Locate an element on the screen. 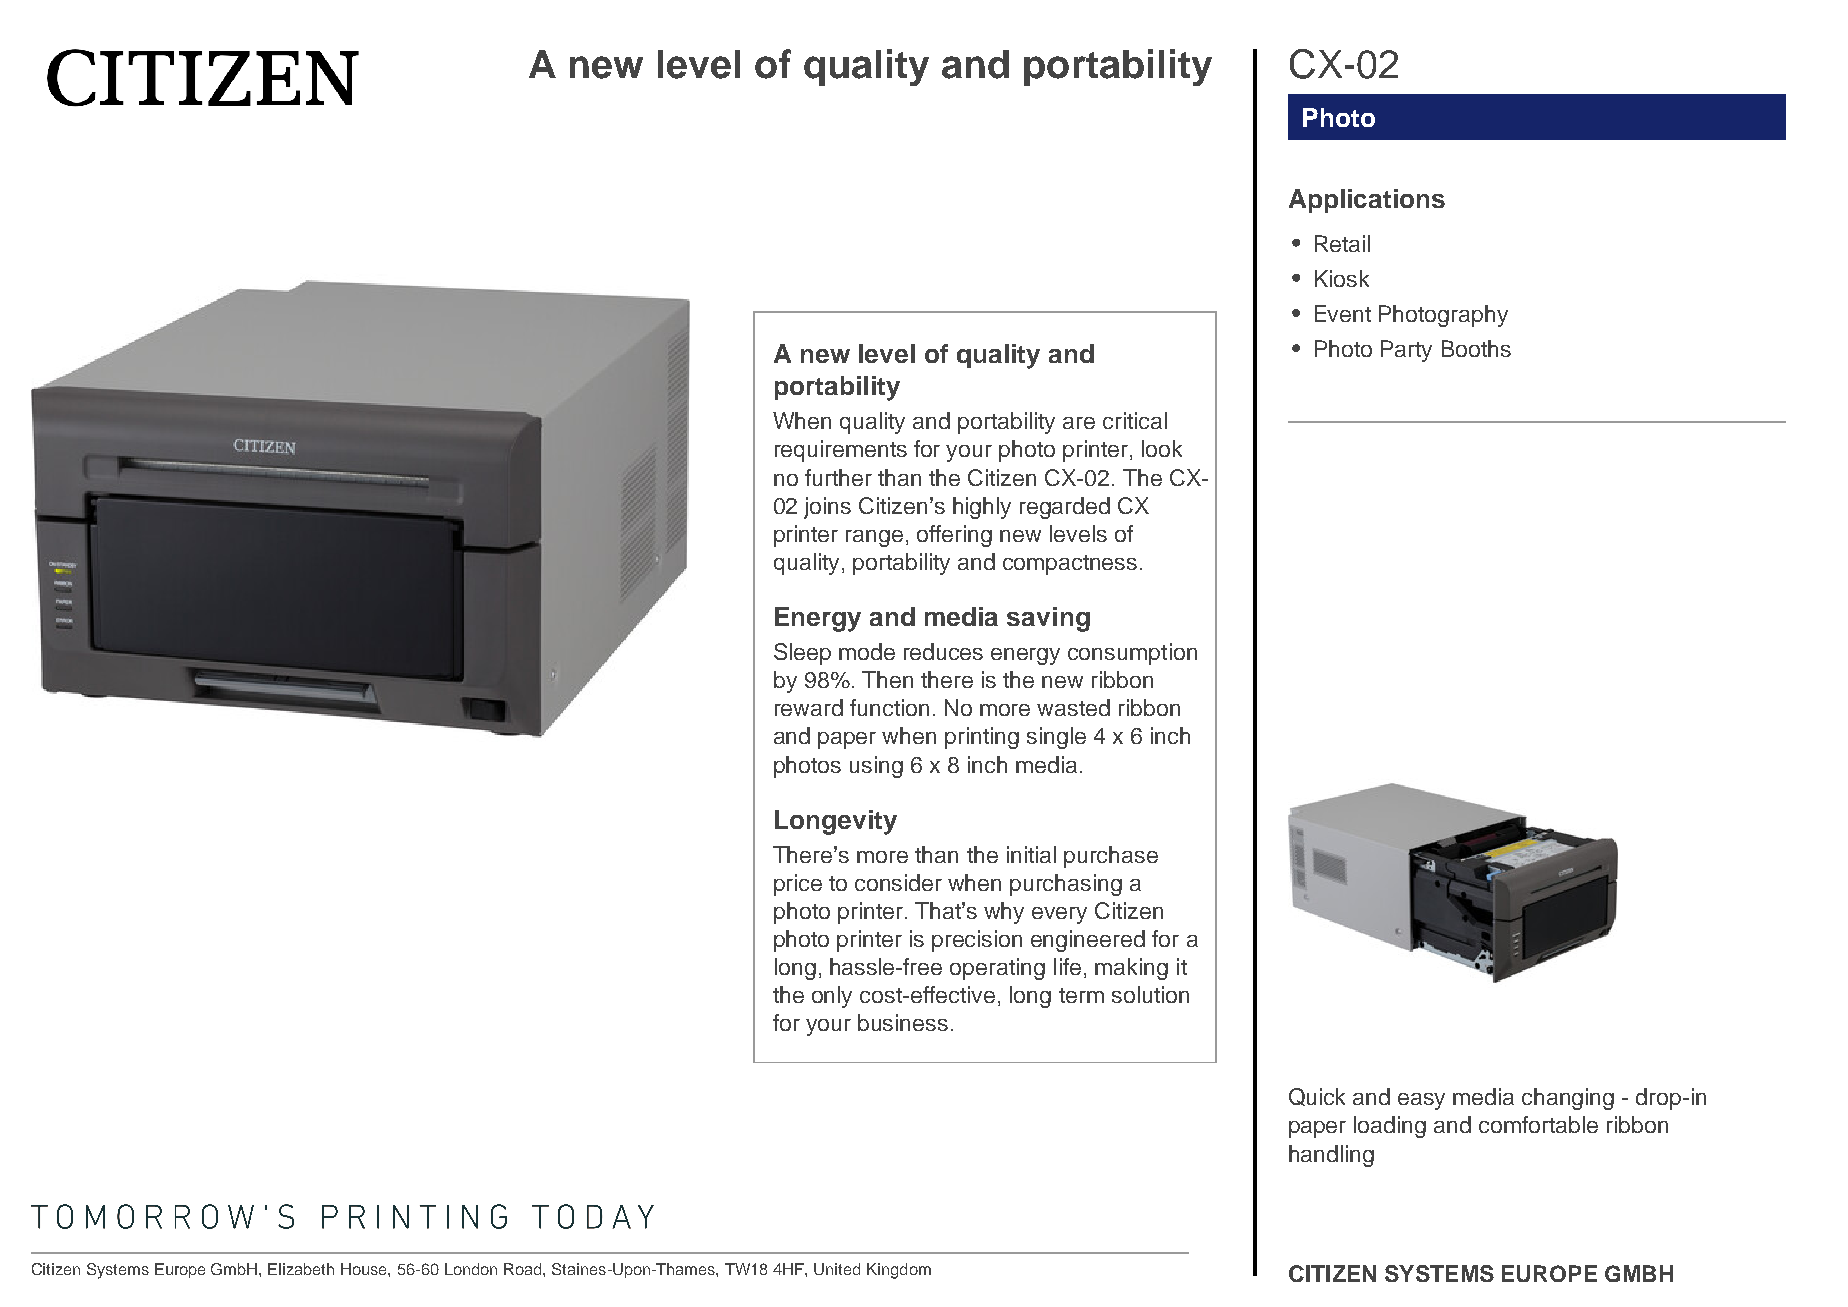  Retail is located at coordinates (1342, 243).
